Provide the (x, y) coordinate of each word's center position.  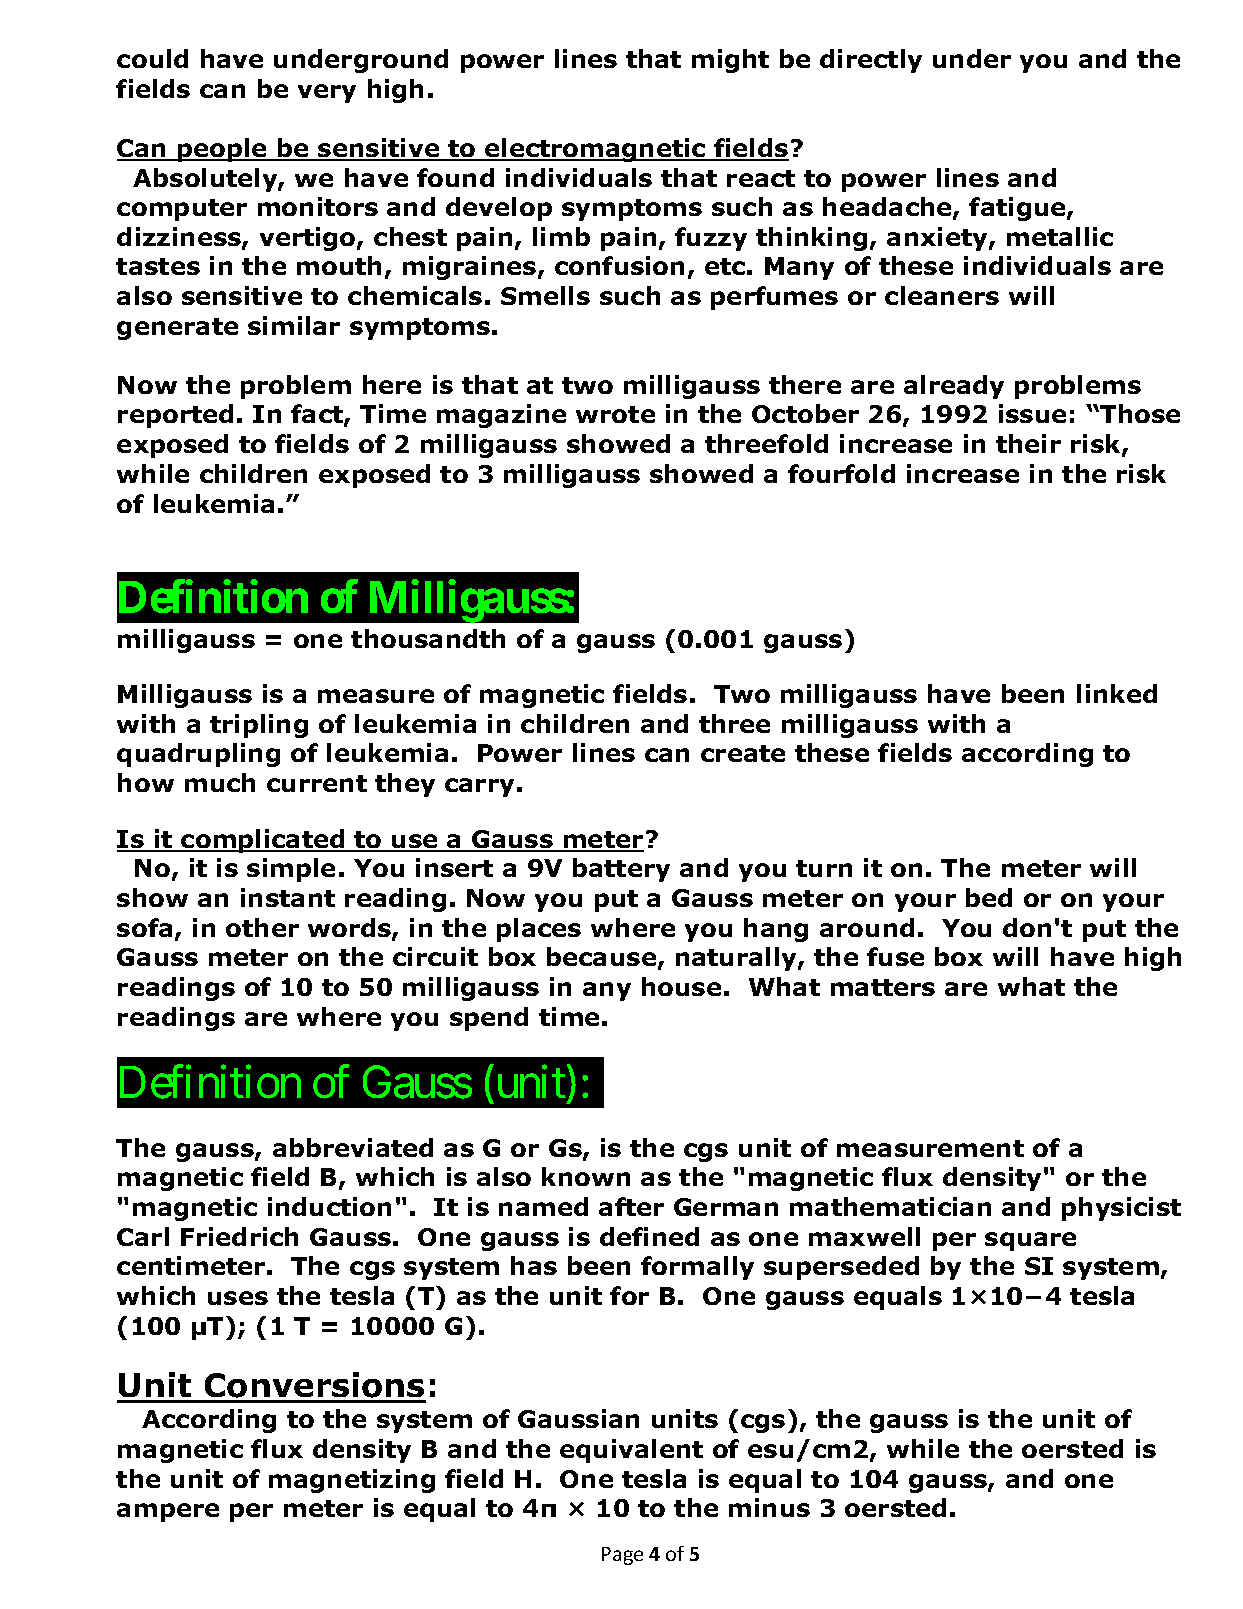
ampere (168, 1512)
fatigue (1018, 209)
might (730, 61)
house (681, 986)
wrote (615, 414)
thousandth (428, 638)
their (1028, 443)
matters (883, 987)
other (262, 927)
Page (622, 1556)
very (327, 93)
